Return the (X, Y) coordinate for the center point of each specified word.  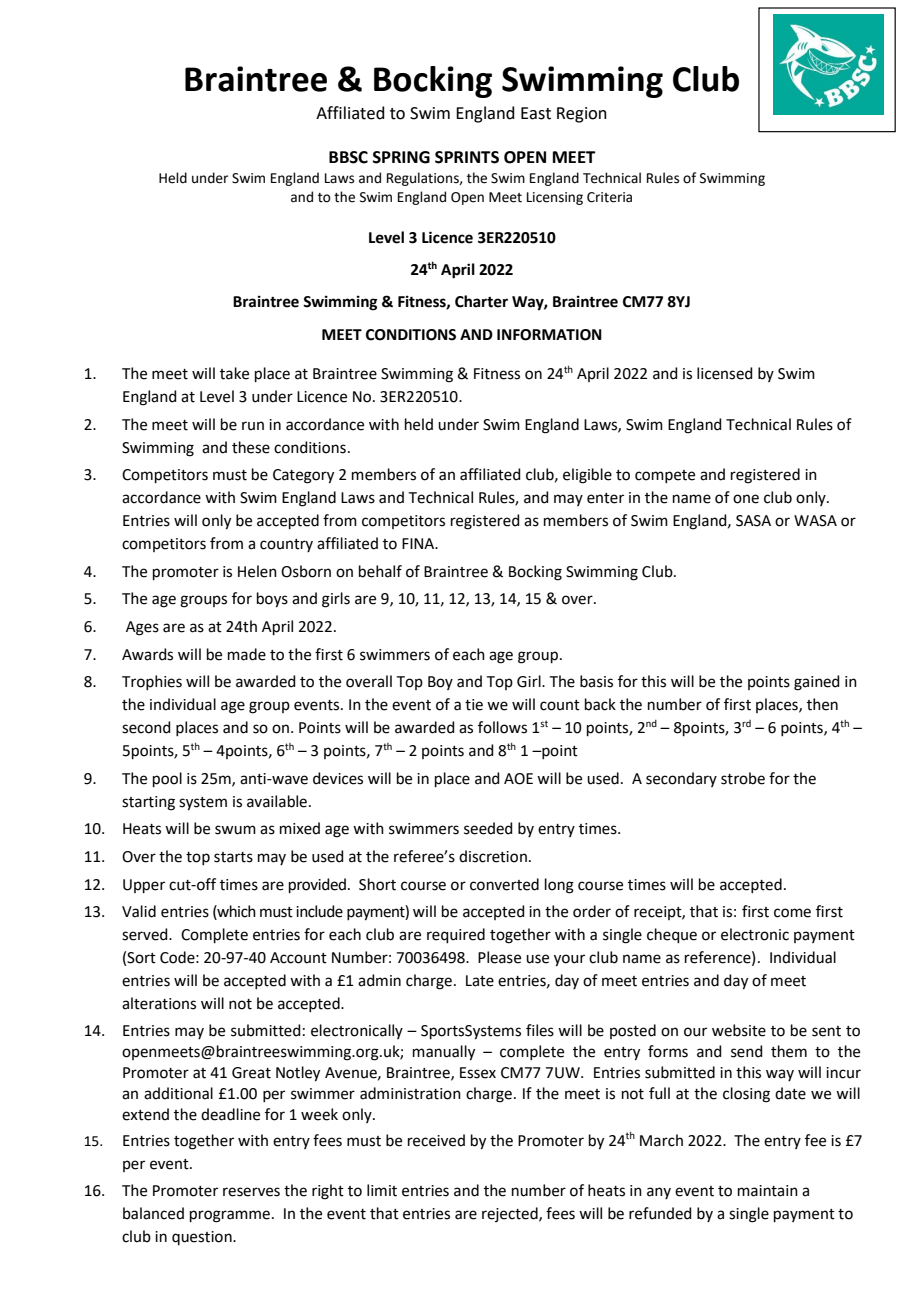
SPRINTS (467, 157)
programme (230, 1216)
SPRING (401, 157)
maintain (768, 1191)
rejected (511, 1214)
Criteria (609, 197)
